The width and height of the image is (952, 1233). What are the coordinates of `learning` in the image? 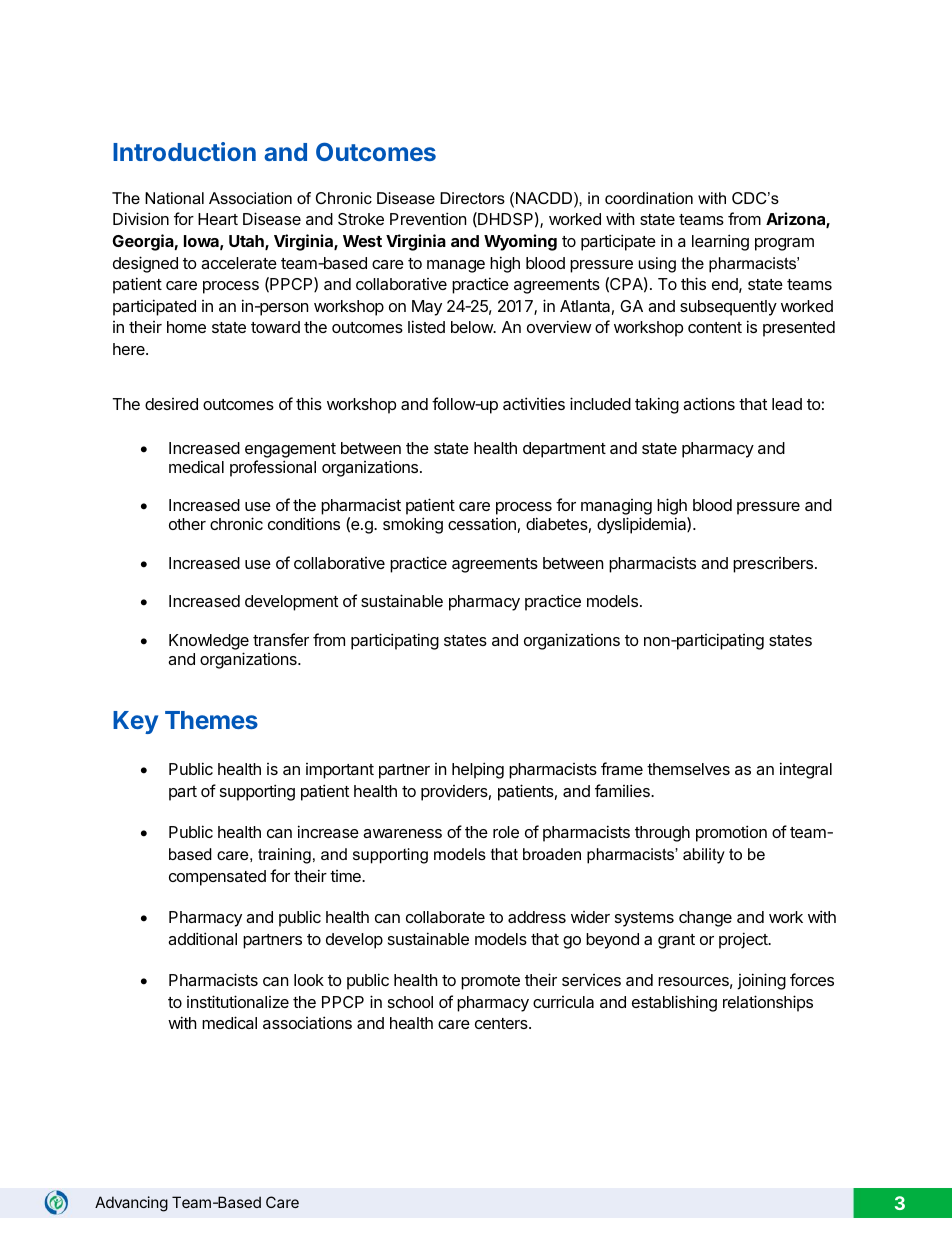 It's located at (720, 242).
